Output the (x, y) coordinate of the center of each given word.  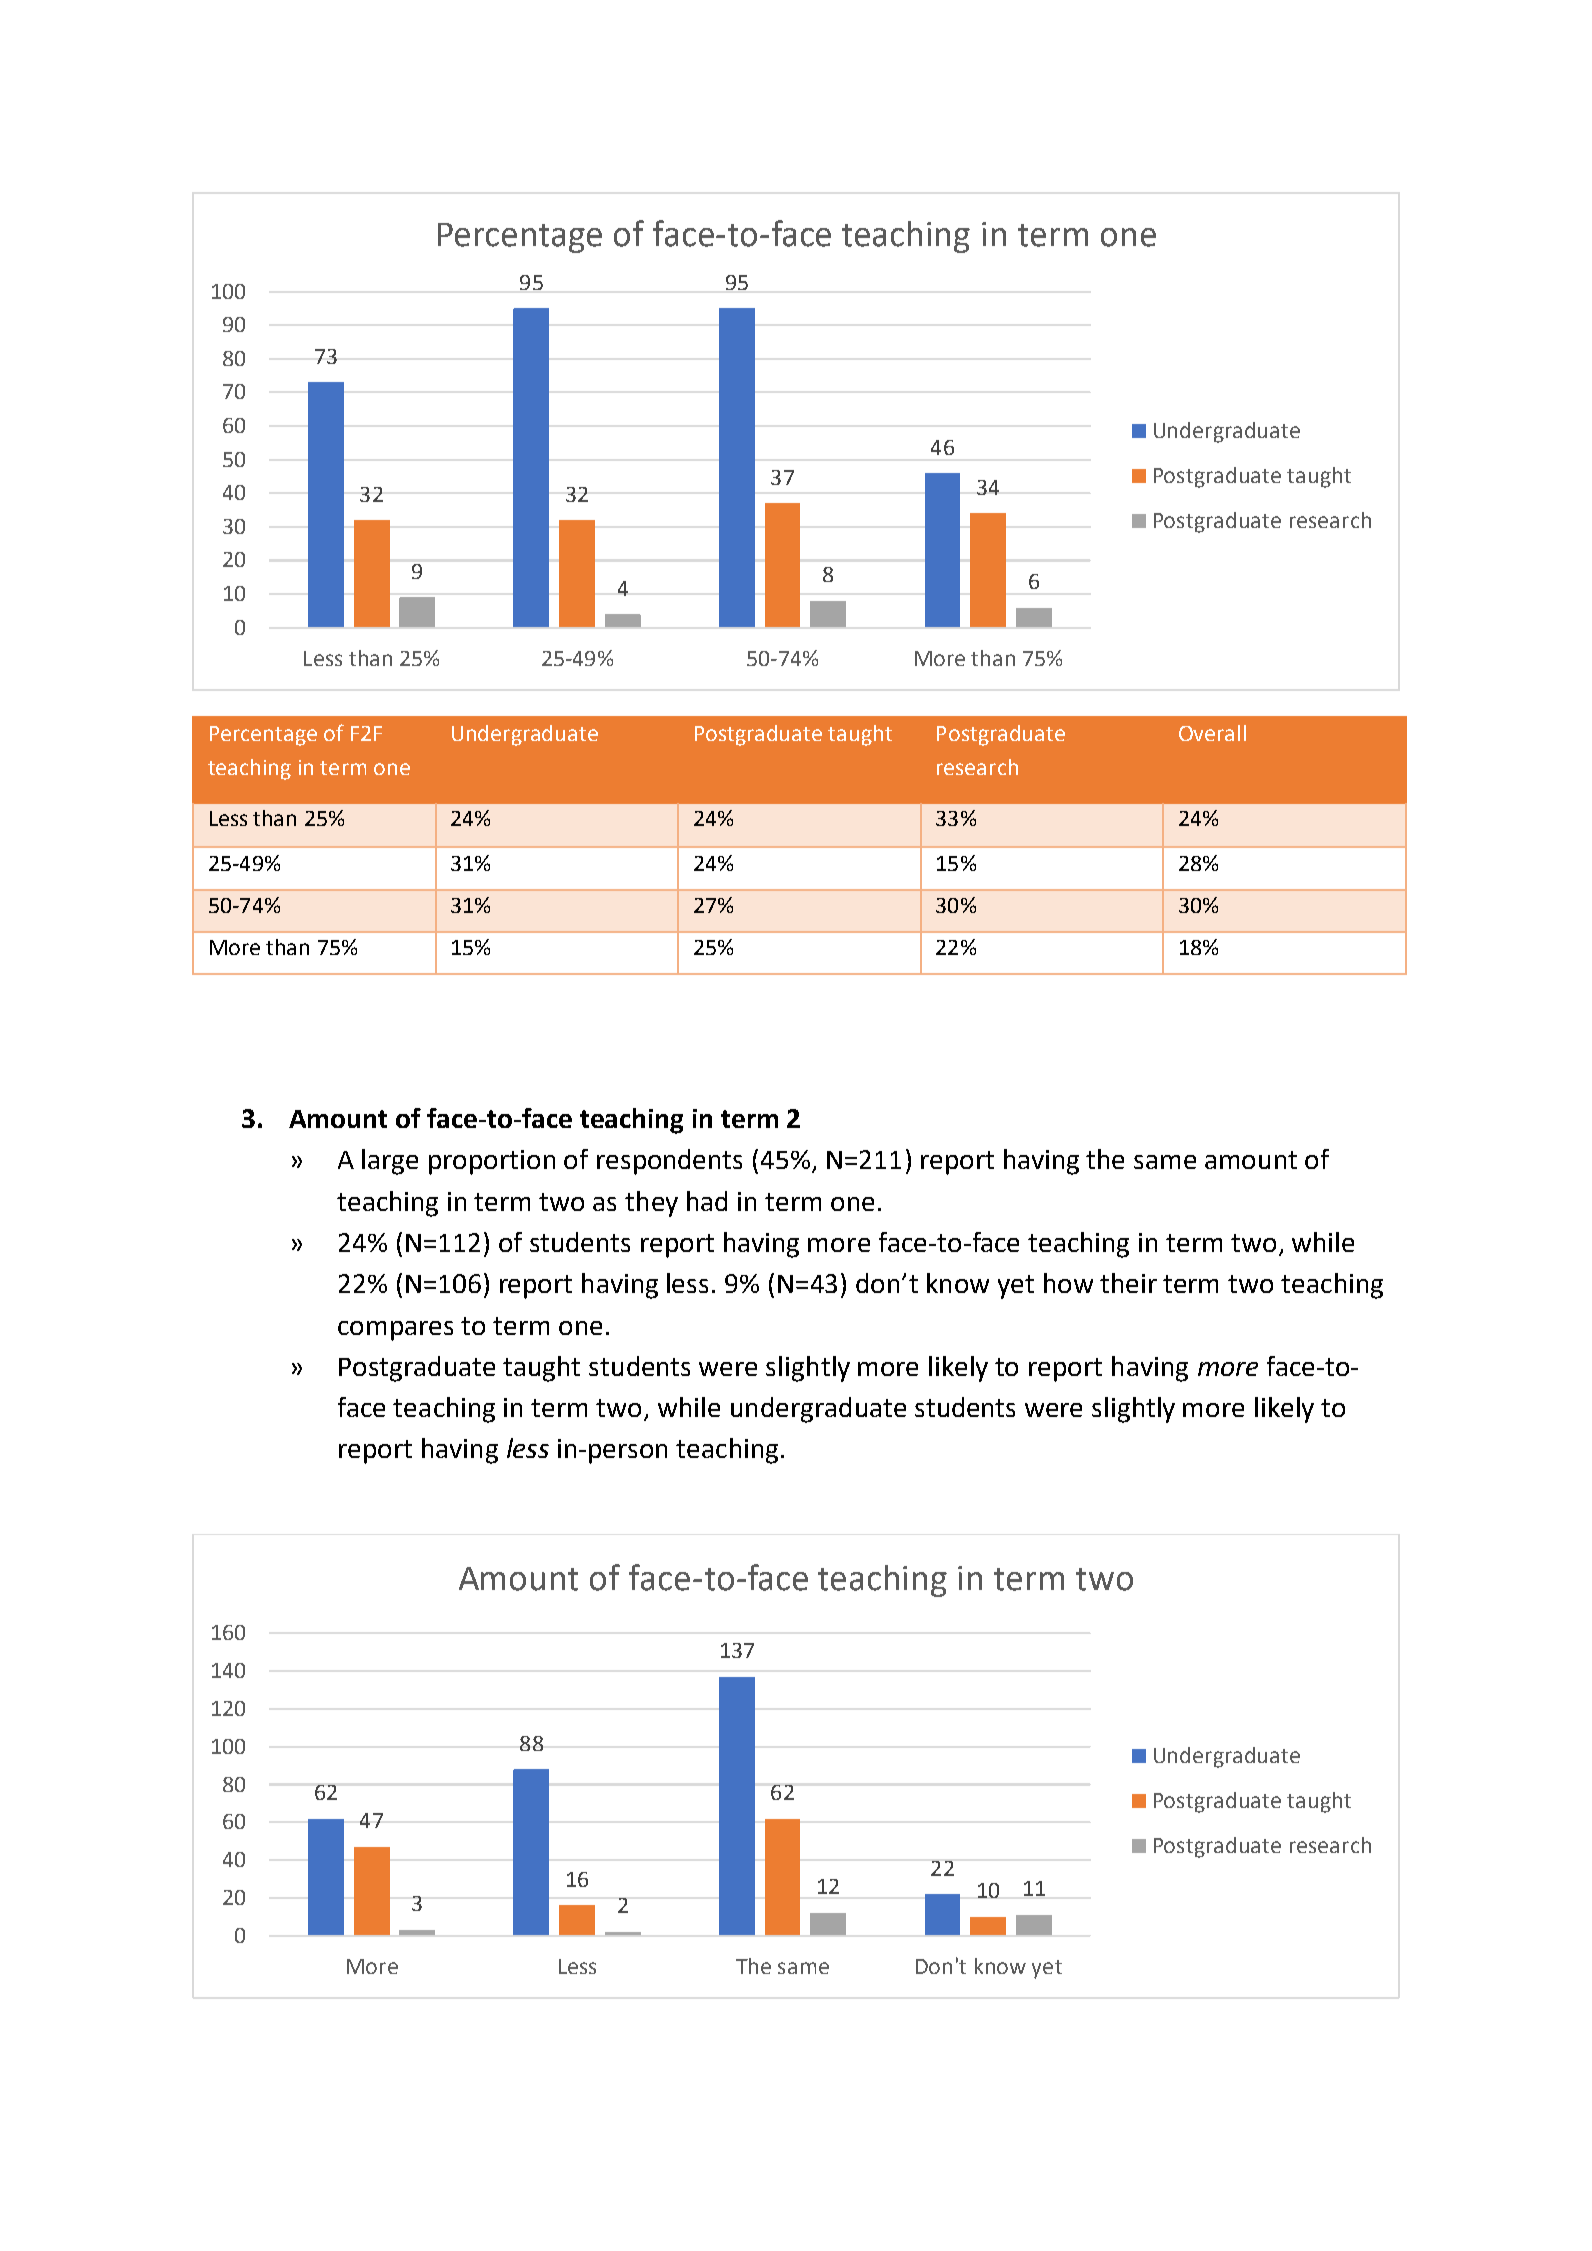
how (1068, 1283)
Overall (1212, 733)
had (707, 1201)
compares (395, 1331)
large (390, 1162)
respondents (669, 1162)
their (1128, 1283)
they (651, 1204)
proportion (492, 1162)
